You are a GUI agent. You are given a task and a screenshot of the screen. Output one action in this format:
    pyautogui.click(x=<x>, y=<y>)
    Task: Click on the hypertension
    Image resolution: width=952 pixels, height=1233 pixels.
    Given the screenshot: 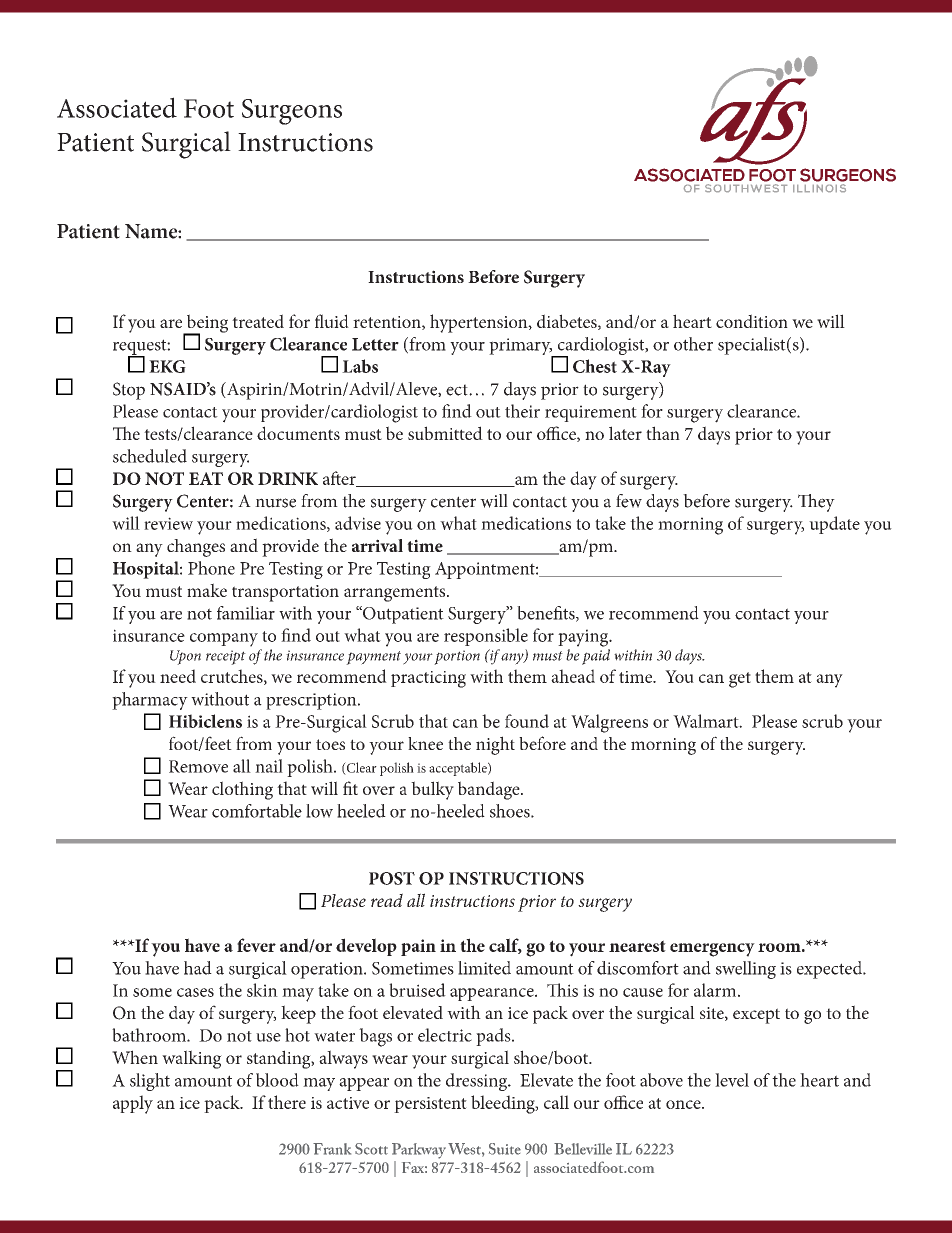 What is the action you would take?
    pyautogui.click(x=480, y=323)
